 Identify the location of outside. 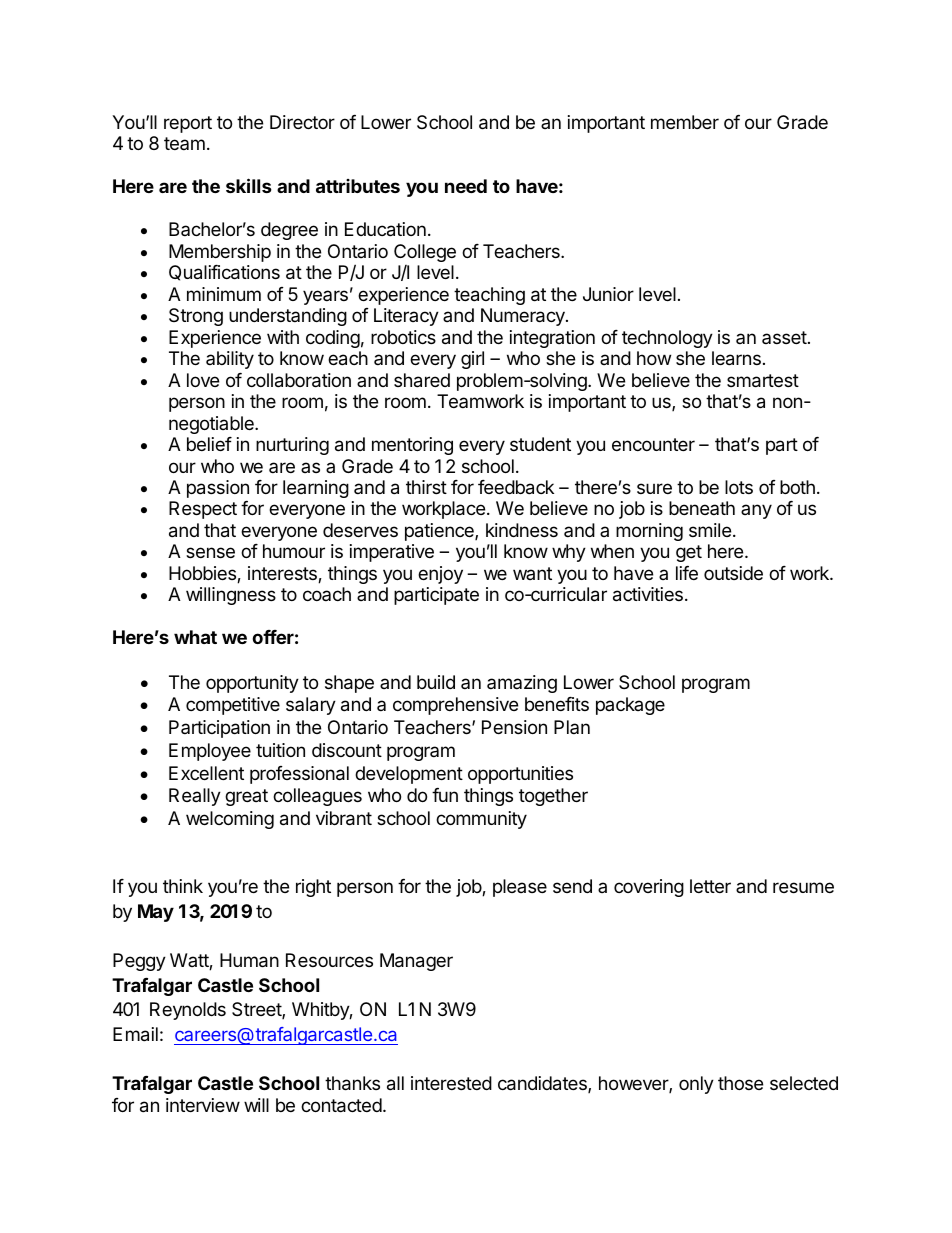
(733, 573).
